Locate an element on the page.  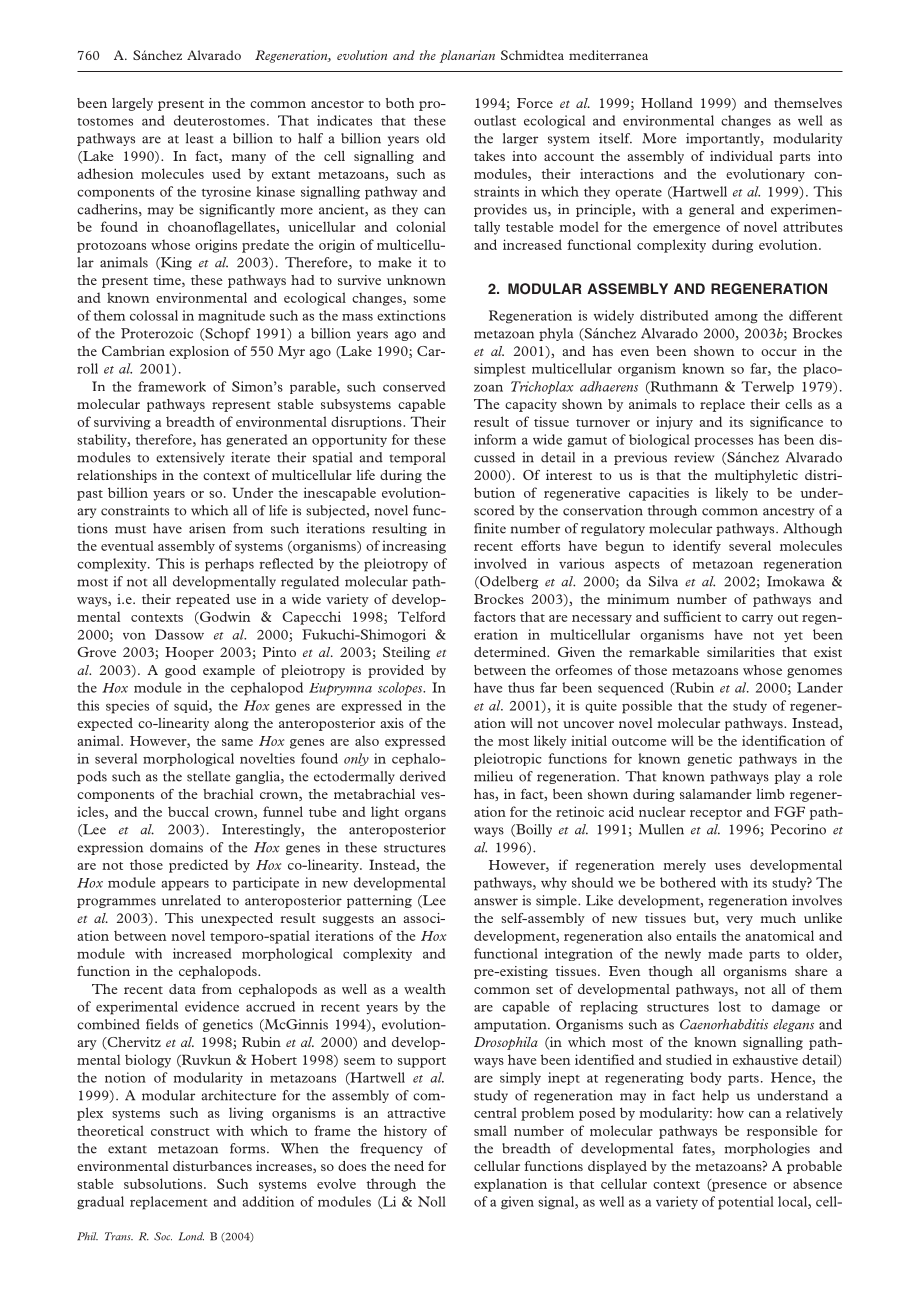
largely is located at coordinates (132, 104).
